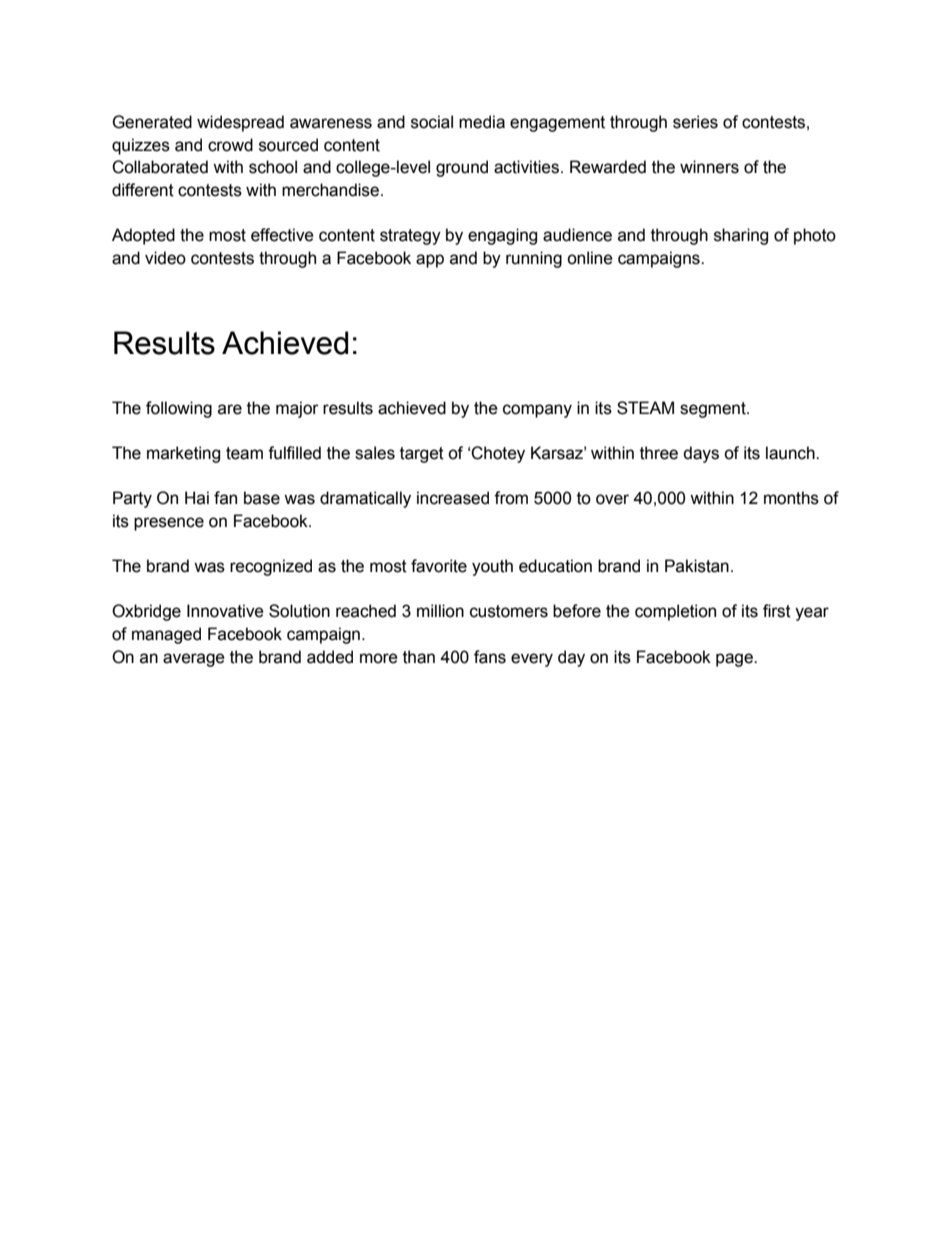  Describe the element at coordinates (194, 660) in the screenshot. I see `average` at that location.
